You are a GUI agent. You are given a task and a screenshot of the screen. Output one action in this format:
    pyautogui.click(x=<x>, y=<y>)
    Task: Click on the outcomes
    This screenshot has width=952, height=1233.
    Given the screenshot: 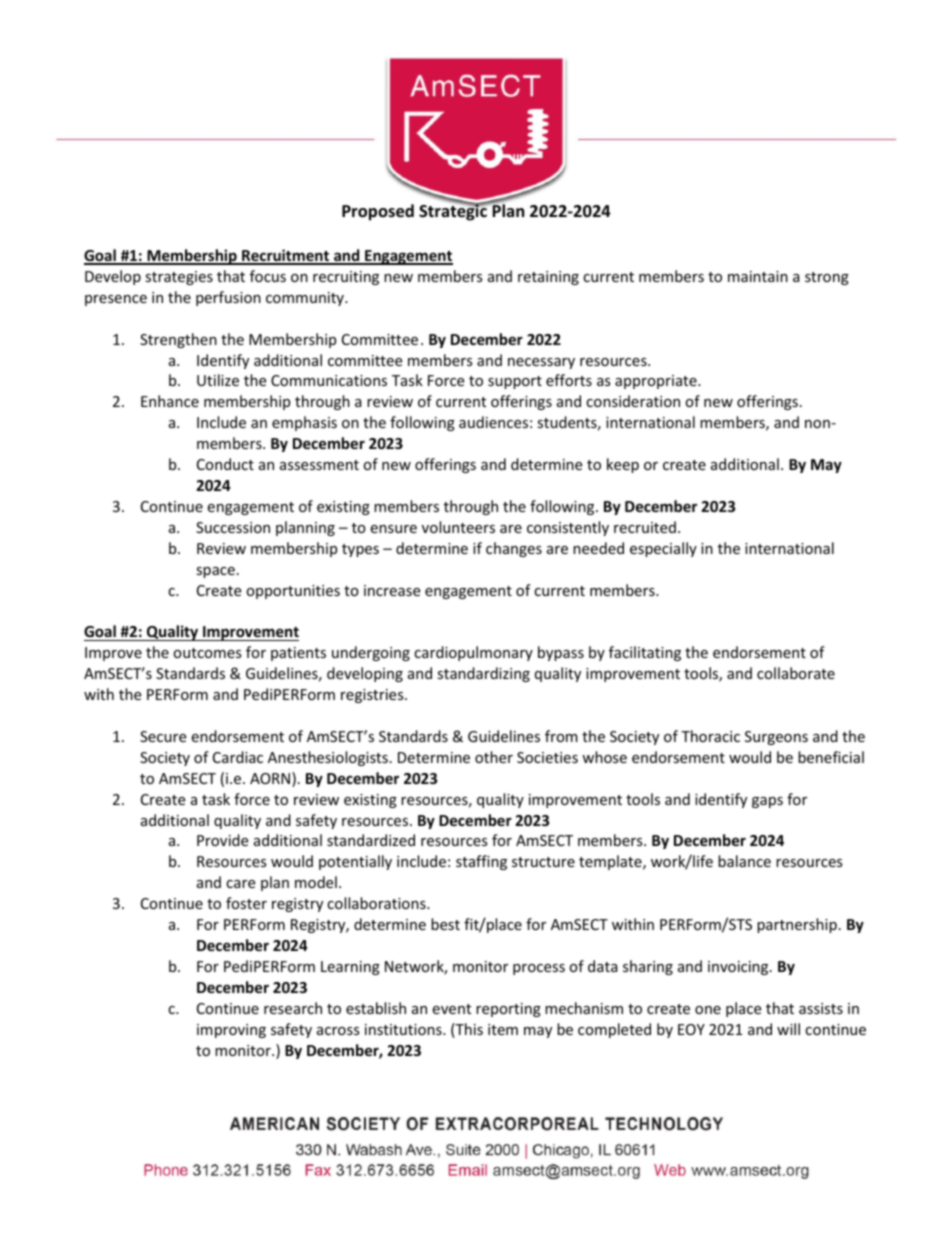 What is the action you would take?
    pyautogui.click(x=207, y=653)
